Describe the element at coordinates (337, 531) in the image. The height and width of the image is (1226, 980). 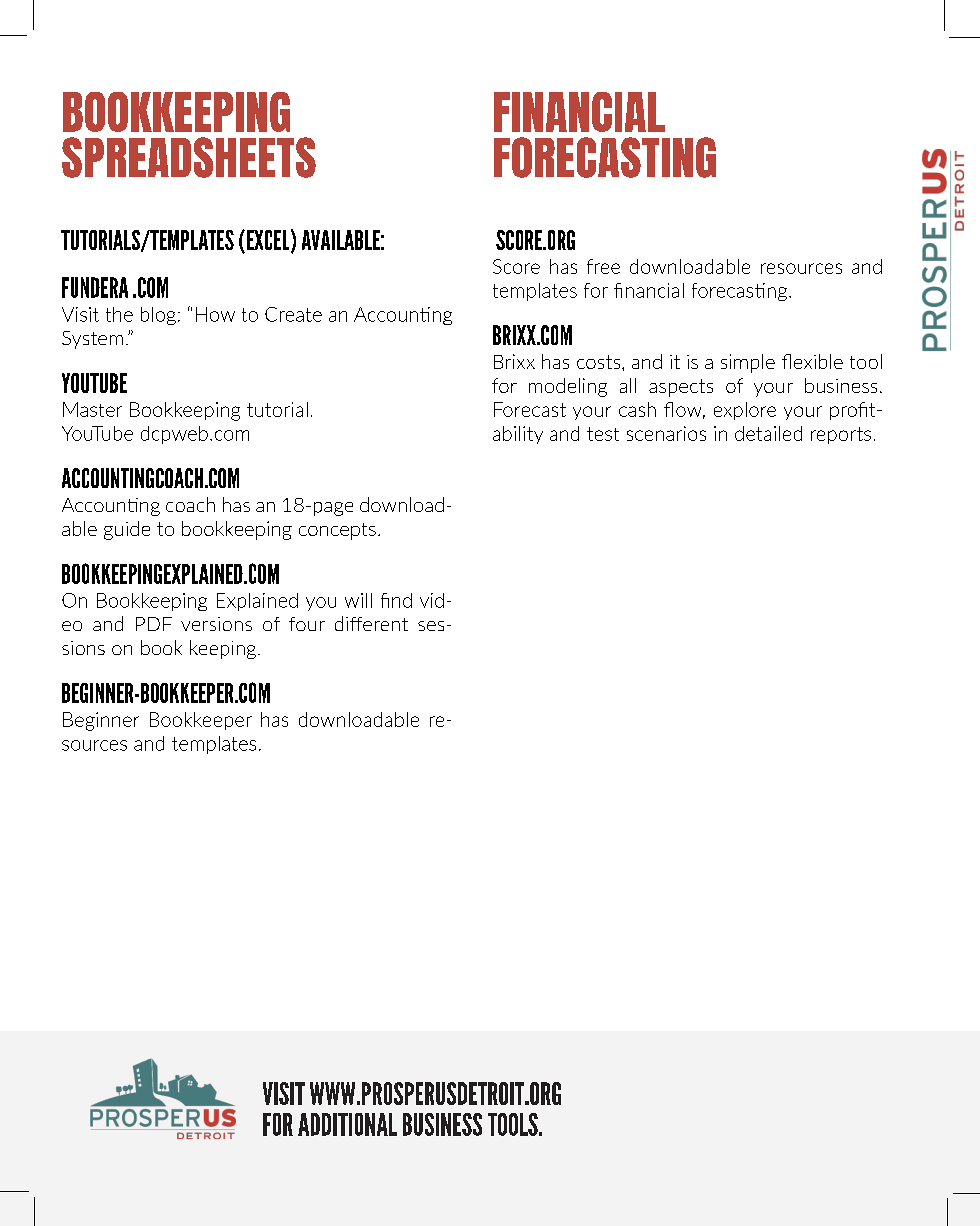
I see `concepts` at that location.
